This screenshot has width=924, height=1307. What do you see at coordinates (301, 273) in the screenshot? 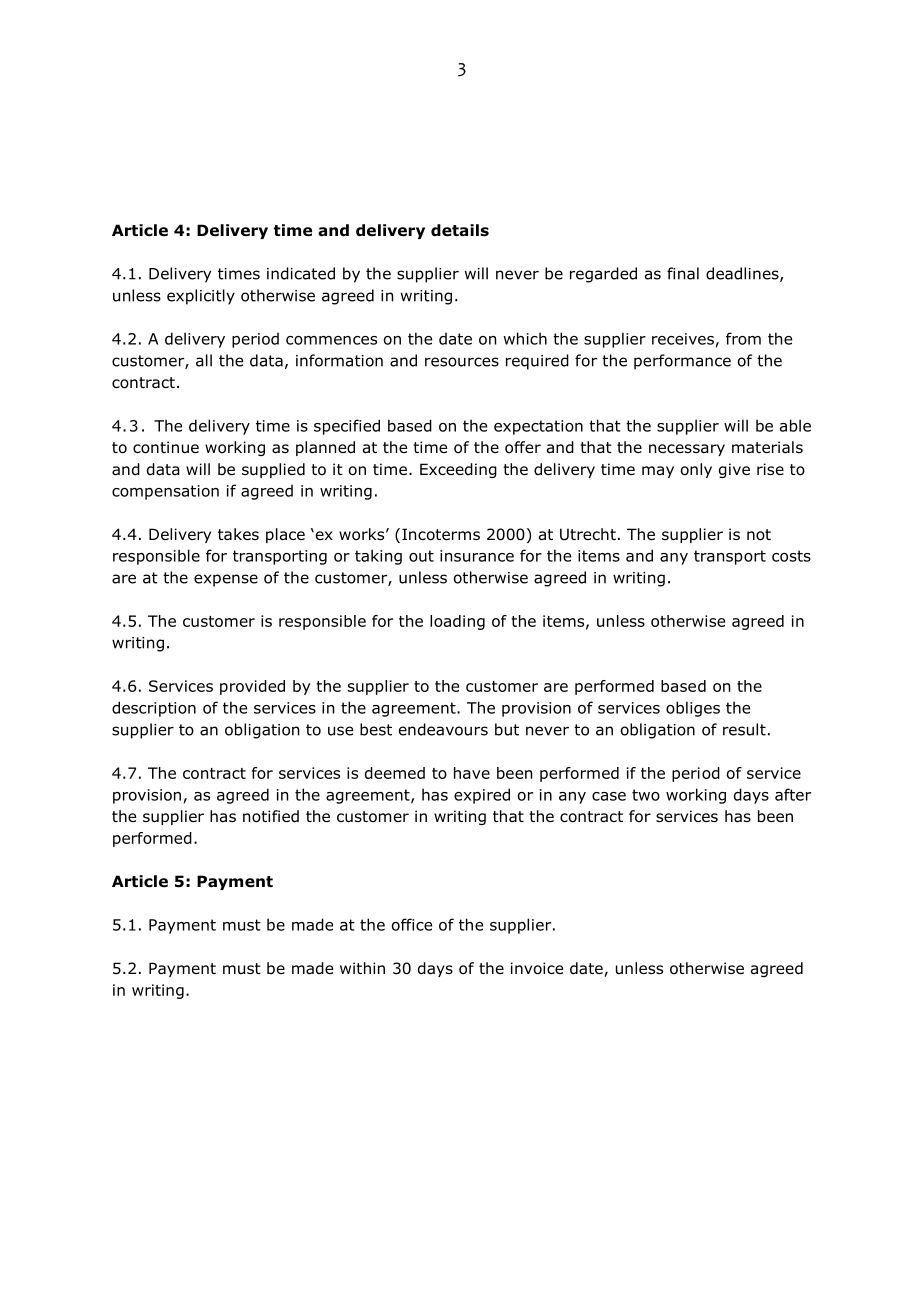
I see `indicated` at bounding box center [301, 273].
